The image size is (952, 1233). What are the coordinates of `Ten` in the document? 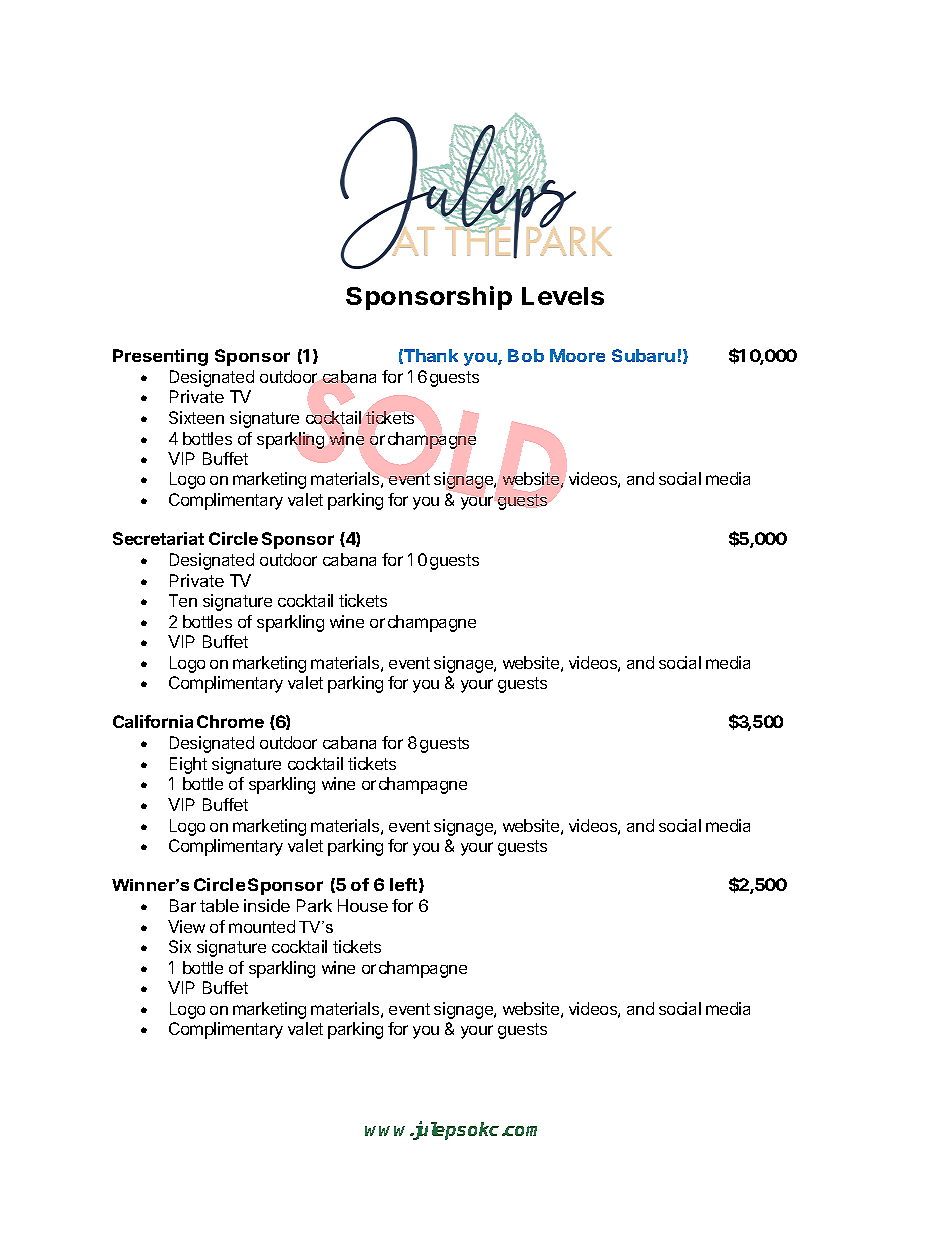 It's located at (183, 600).
